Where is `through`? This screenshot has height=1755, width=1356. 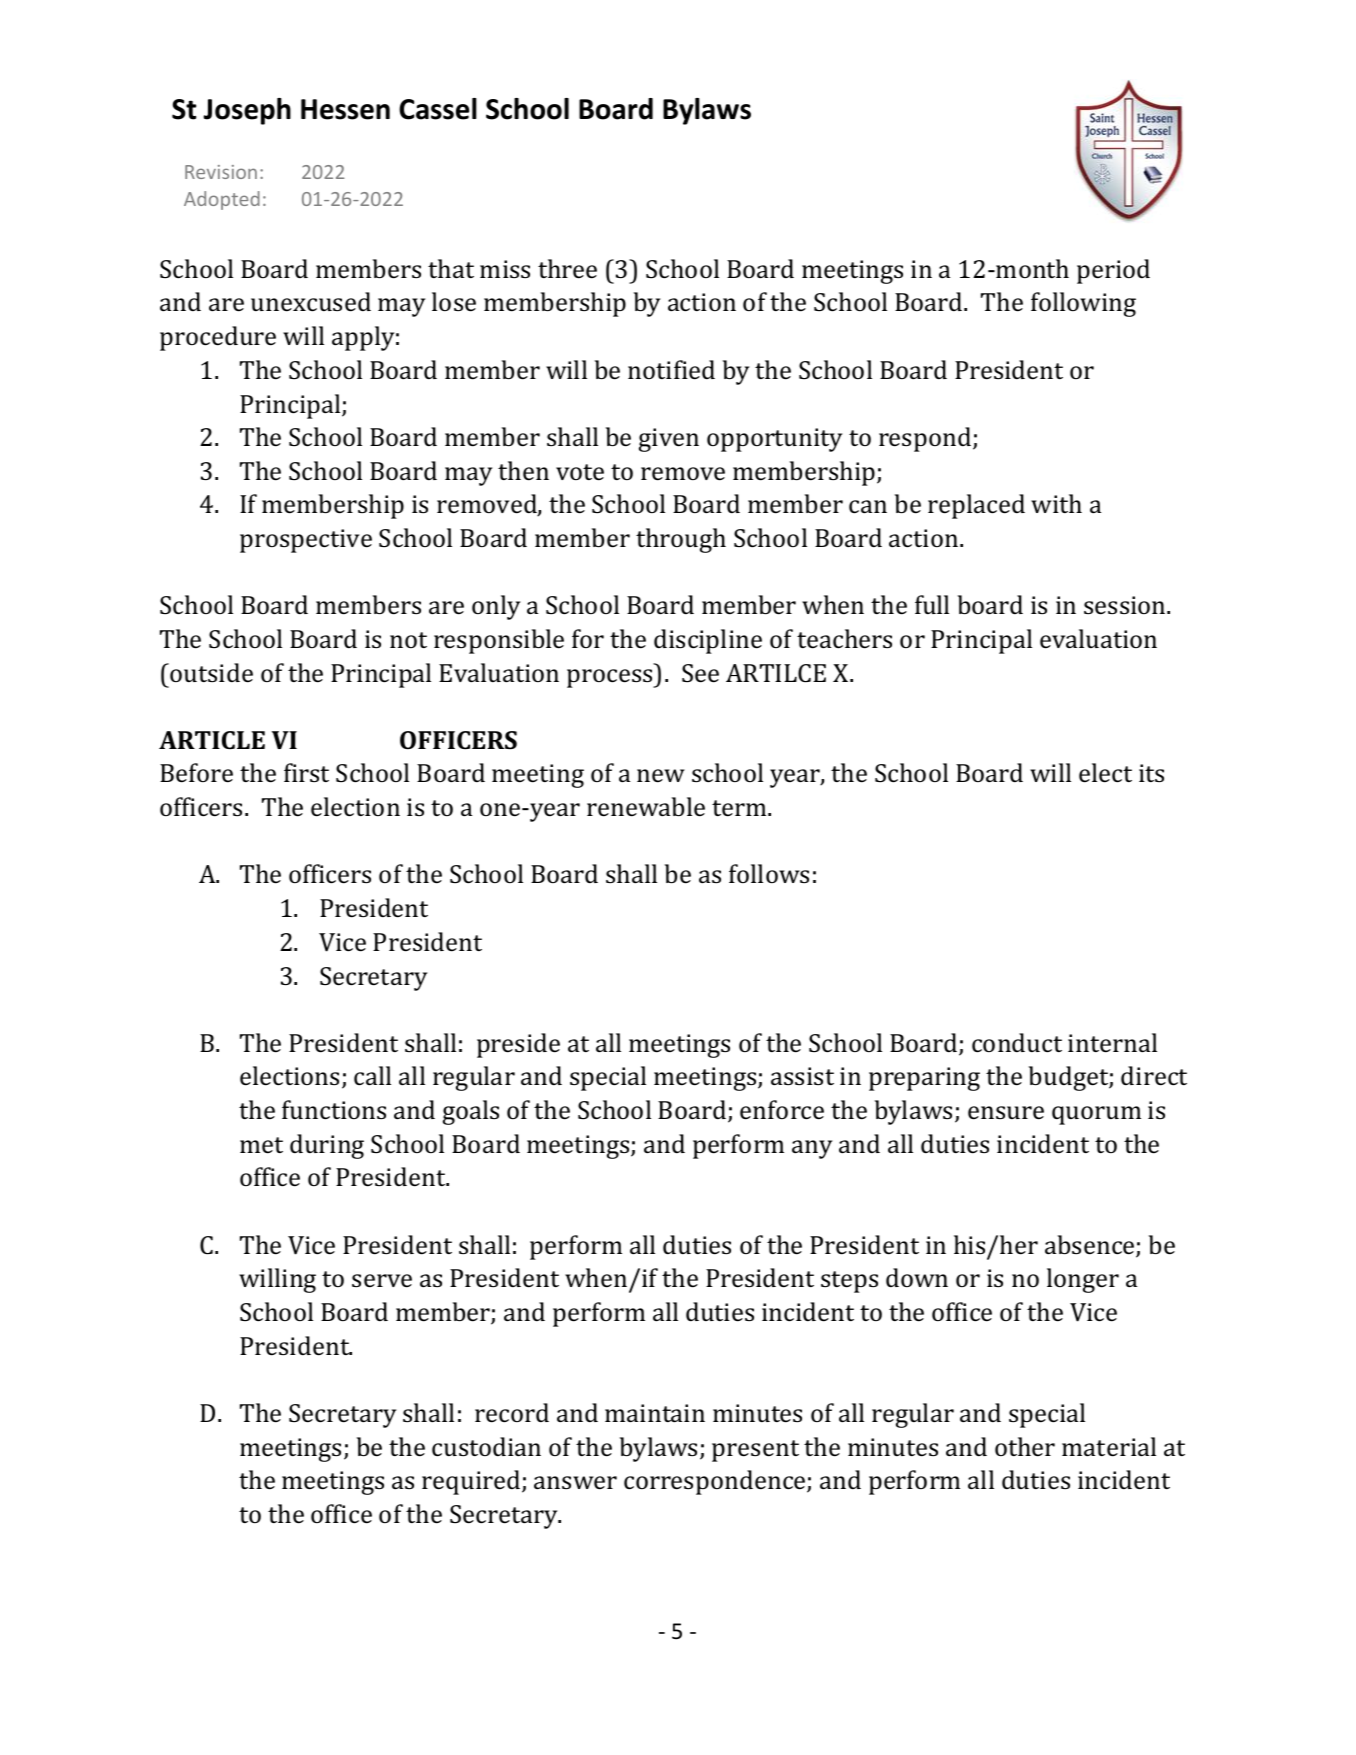
through is located at coordinates (681, 540).
